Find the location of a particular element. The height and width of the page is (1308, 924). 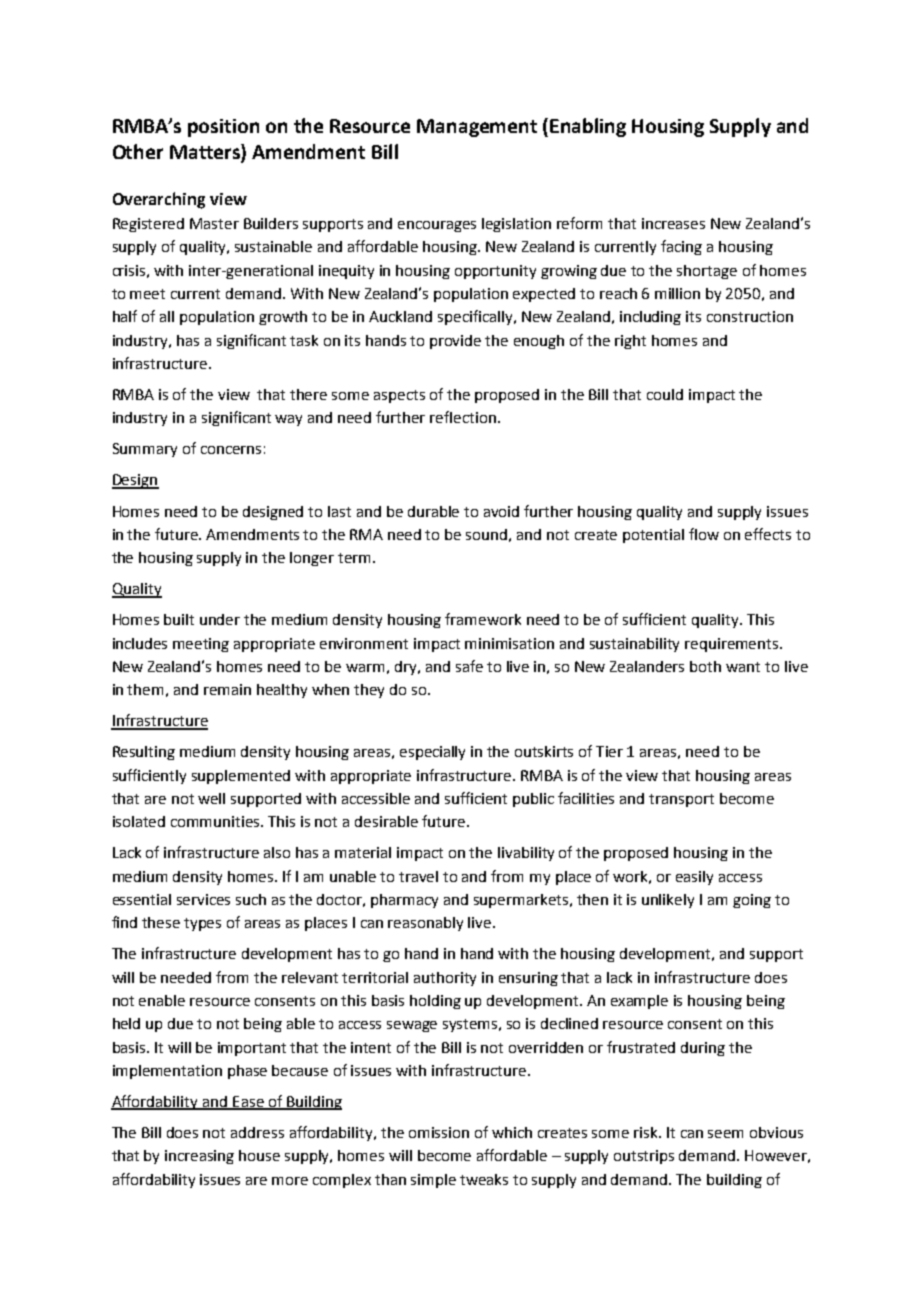

flow is located at coordinates (704, 534).
